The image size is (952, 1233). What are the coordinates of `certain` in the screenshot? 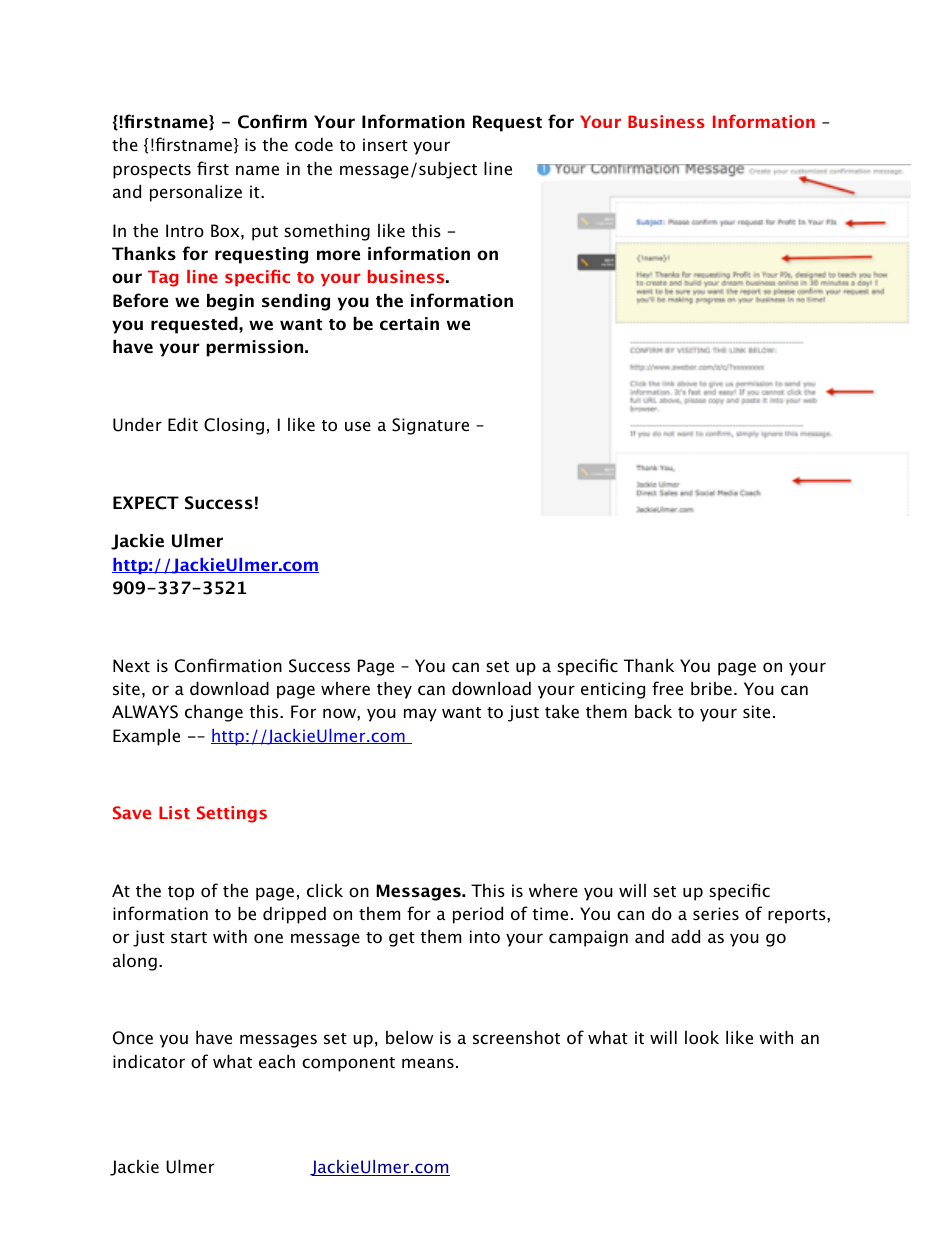 It's located at (409, 323).
